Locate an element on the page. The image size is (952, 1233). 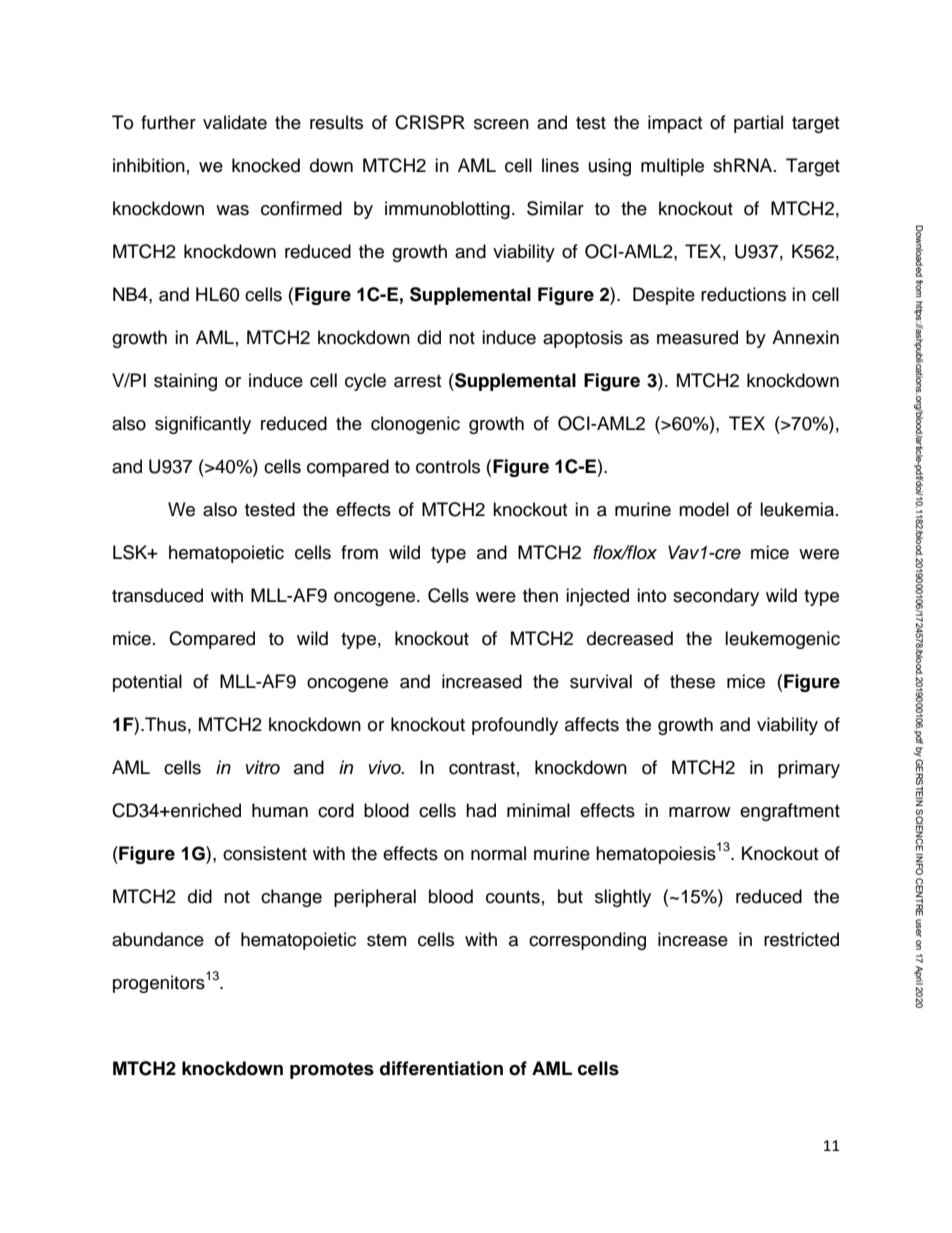
validate is located at coordinates (235, 122).
